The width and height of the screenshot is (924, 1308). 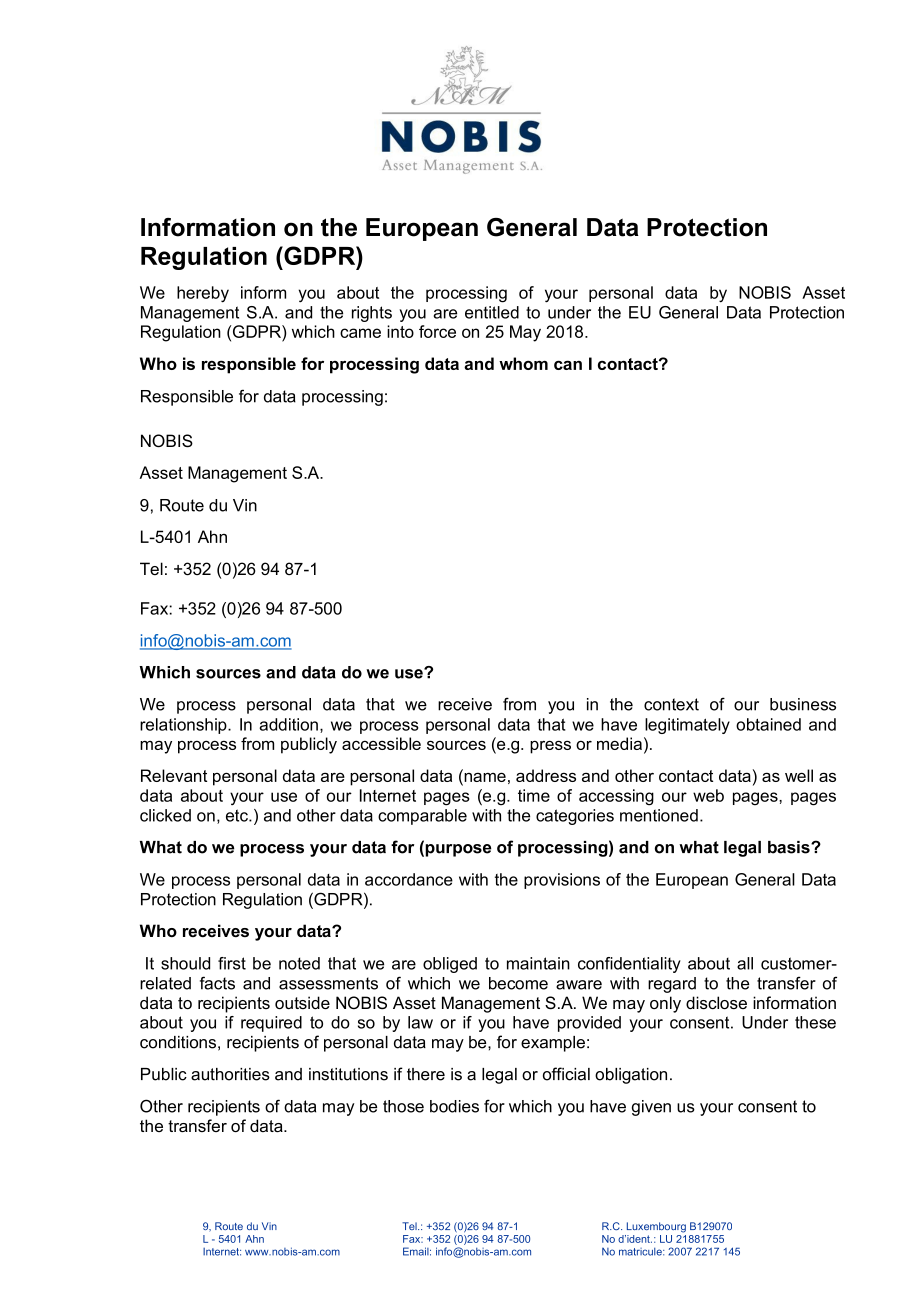 I want to click on Relevant, so click(x=174, y=775).
